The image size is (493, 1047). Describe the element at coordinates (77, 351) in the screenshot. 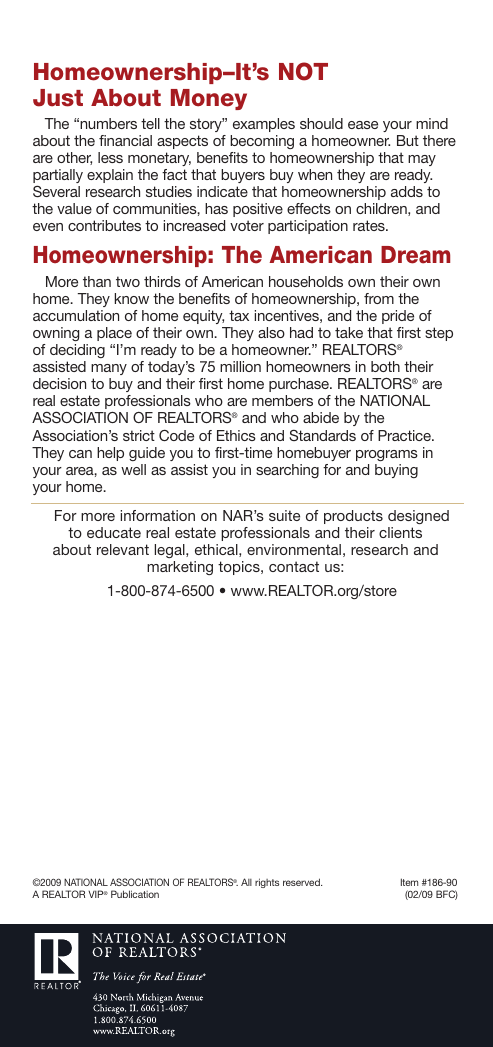

I see `deciding` at that location.
